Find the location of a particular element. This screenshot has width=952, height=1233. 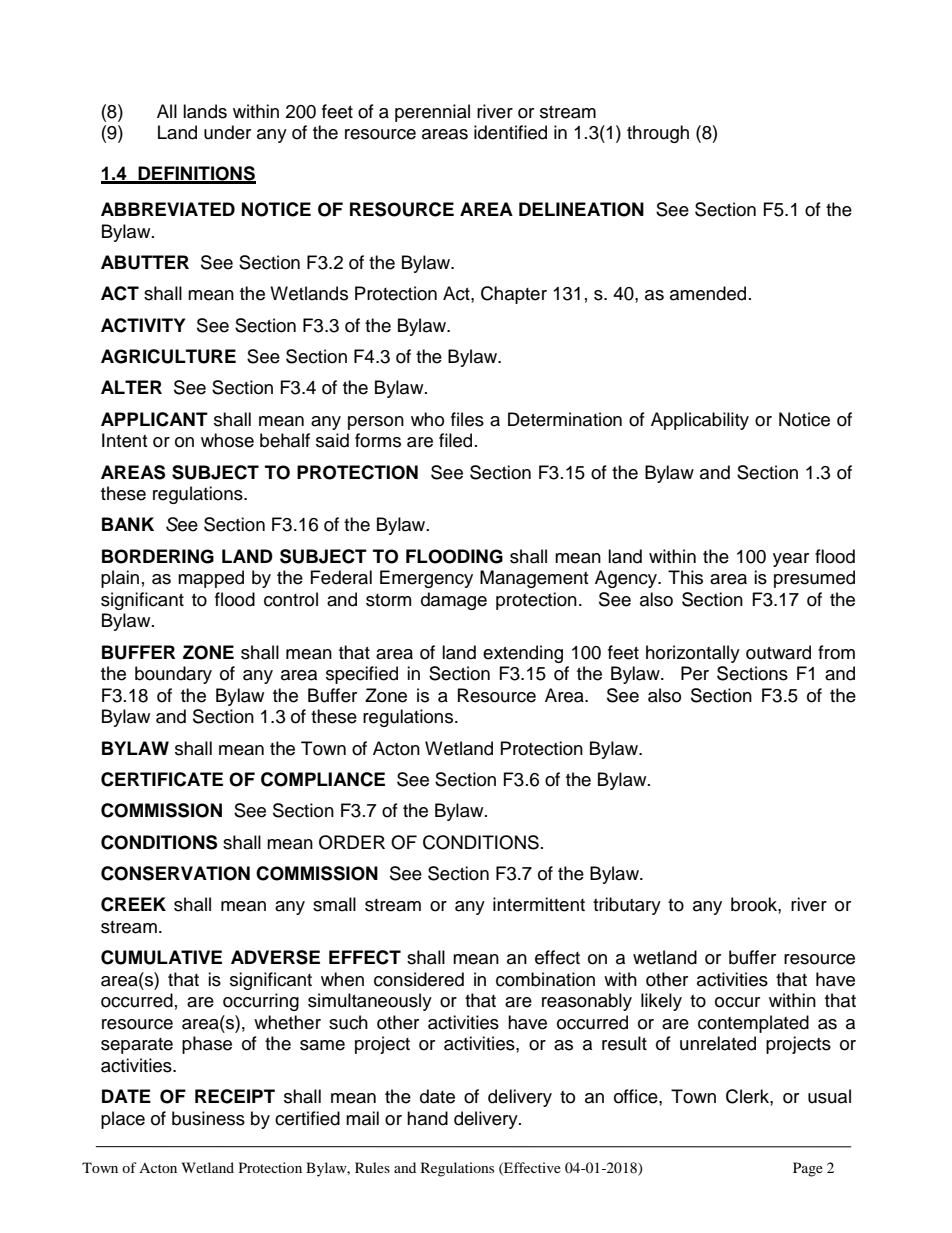

business is located at coordinates (208, 1118).
